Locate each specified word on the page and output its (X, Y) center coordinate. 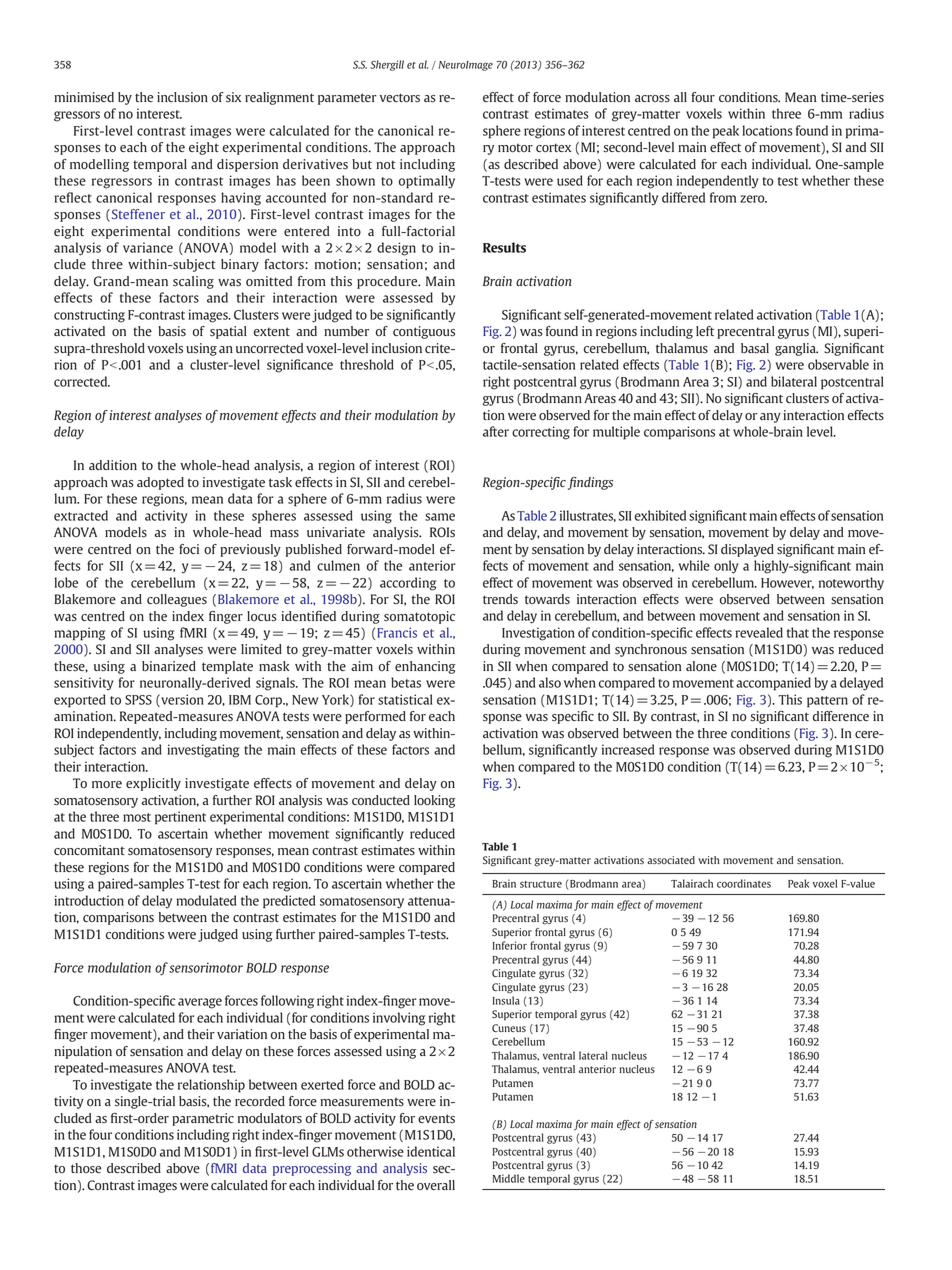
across (652, 99)
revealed (759, 632)
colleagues (177, 600)
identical (431, 1151)
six (233, 97)
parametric (203, 1119)
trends (500, 599)
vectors (400, 98)
